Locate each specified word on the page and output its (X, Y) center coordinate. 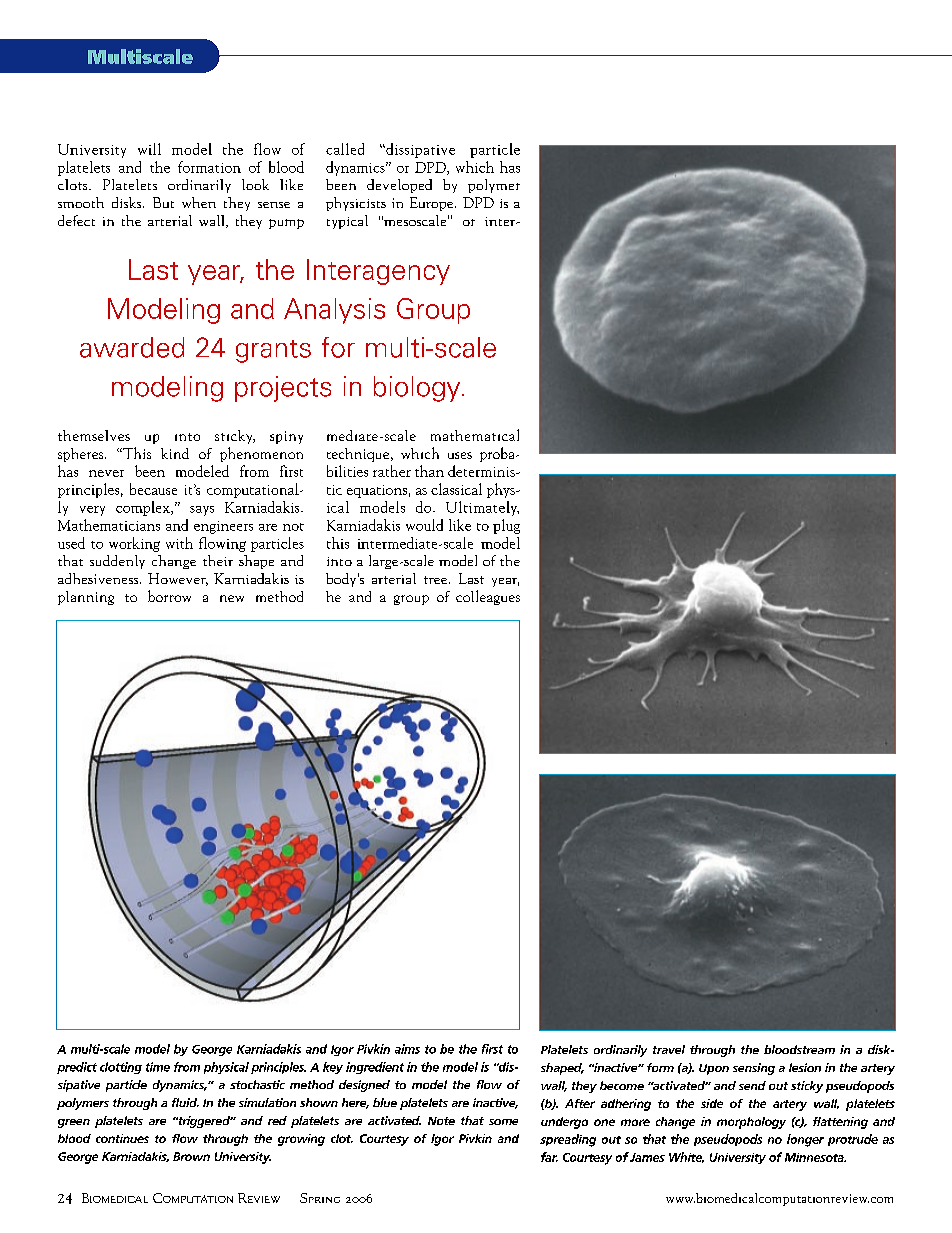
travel (669, 1049)
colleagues (488, 597)
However (178, 579)
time (158, 1067)
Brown (191, 1156)
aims (407, 1049)
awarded (132, 347)
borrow (169, 596)
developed (399, 186)
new (232, 598)
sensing (754, 1069)
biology (418, 389)
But (163, 202)
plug (506, 526)
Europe (433, 204)
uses (460, 455)
